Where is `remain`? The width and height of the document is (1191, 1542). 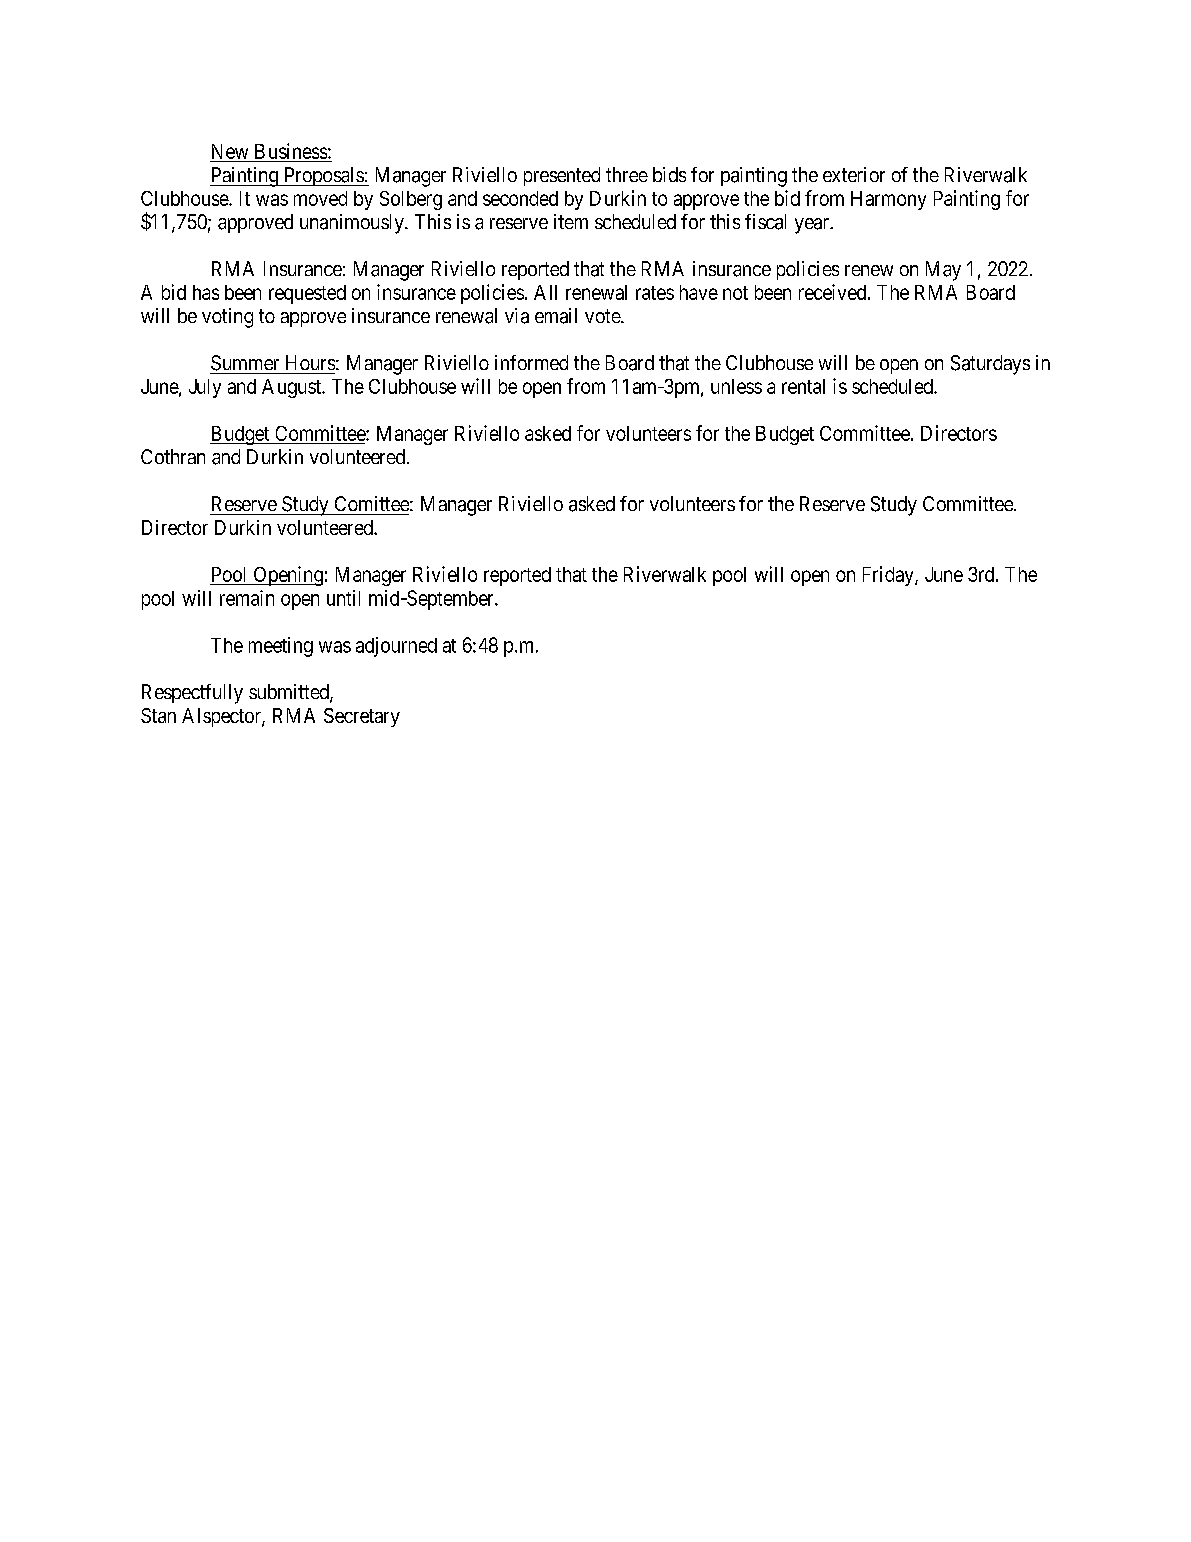
remain is located at coordinates (247, 598).
